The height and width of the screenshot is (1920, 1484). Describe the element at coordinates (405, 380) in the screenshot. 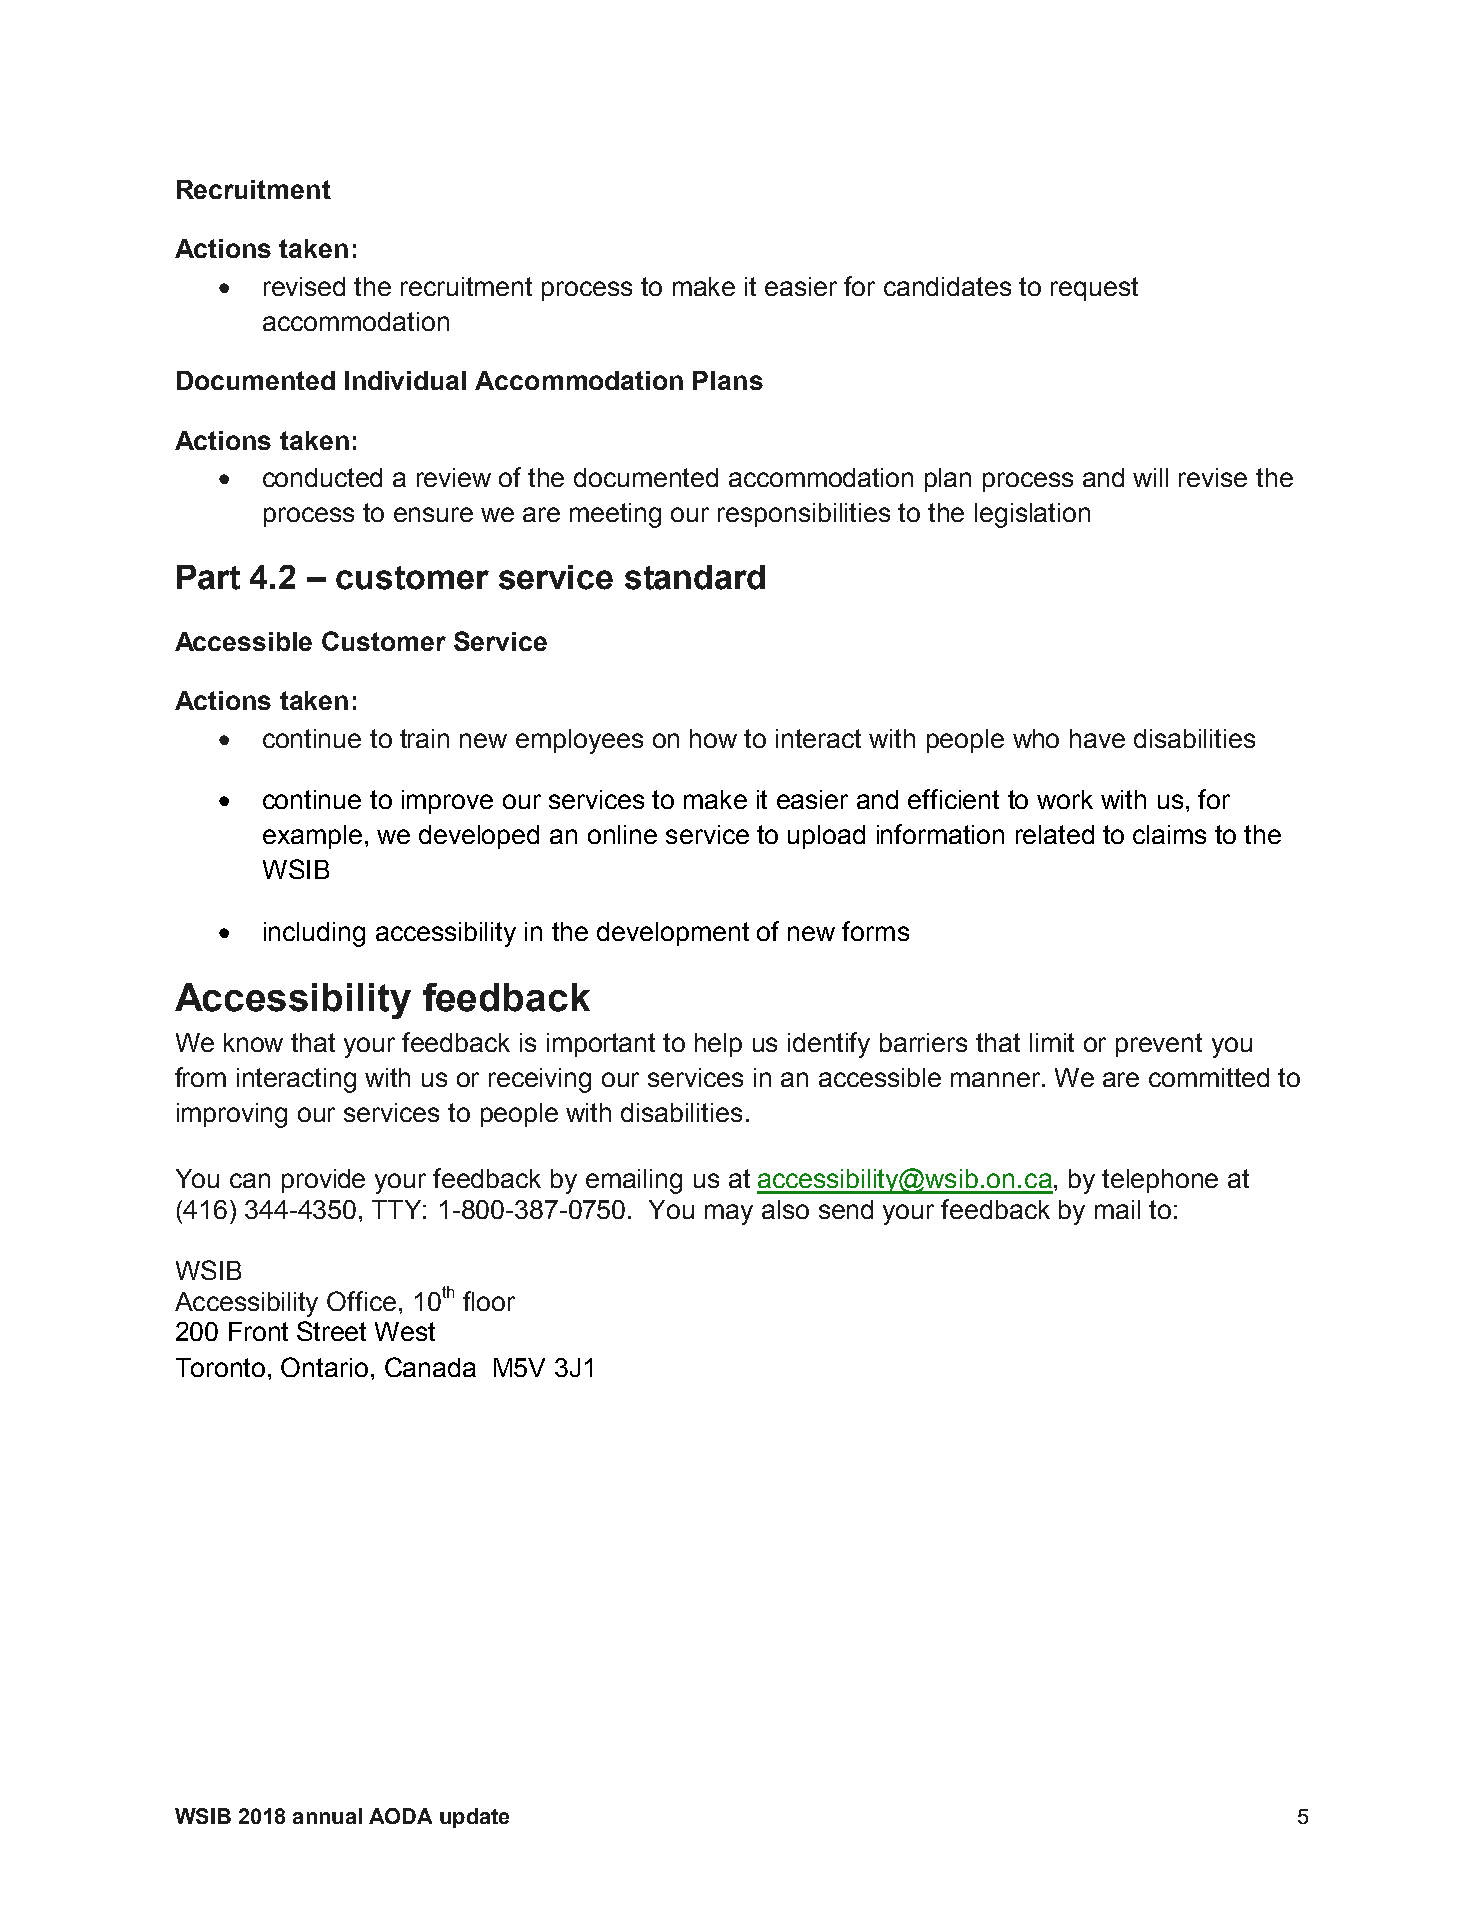

I see `Individual` at that location.
